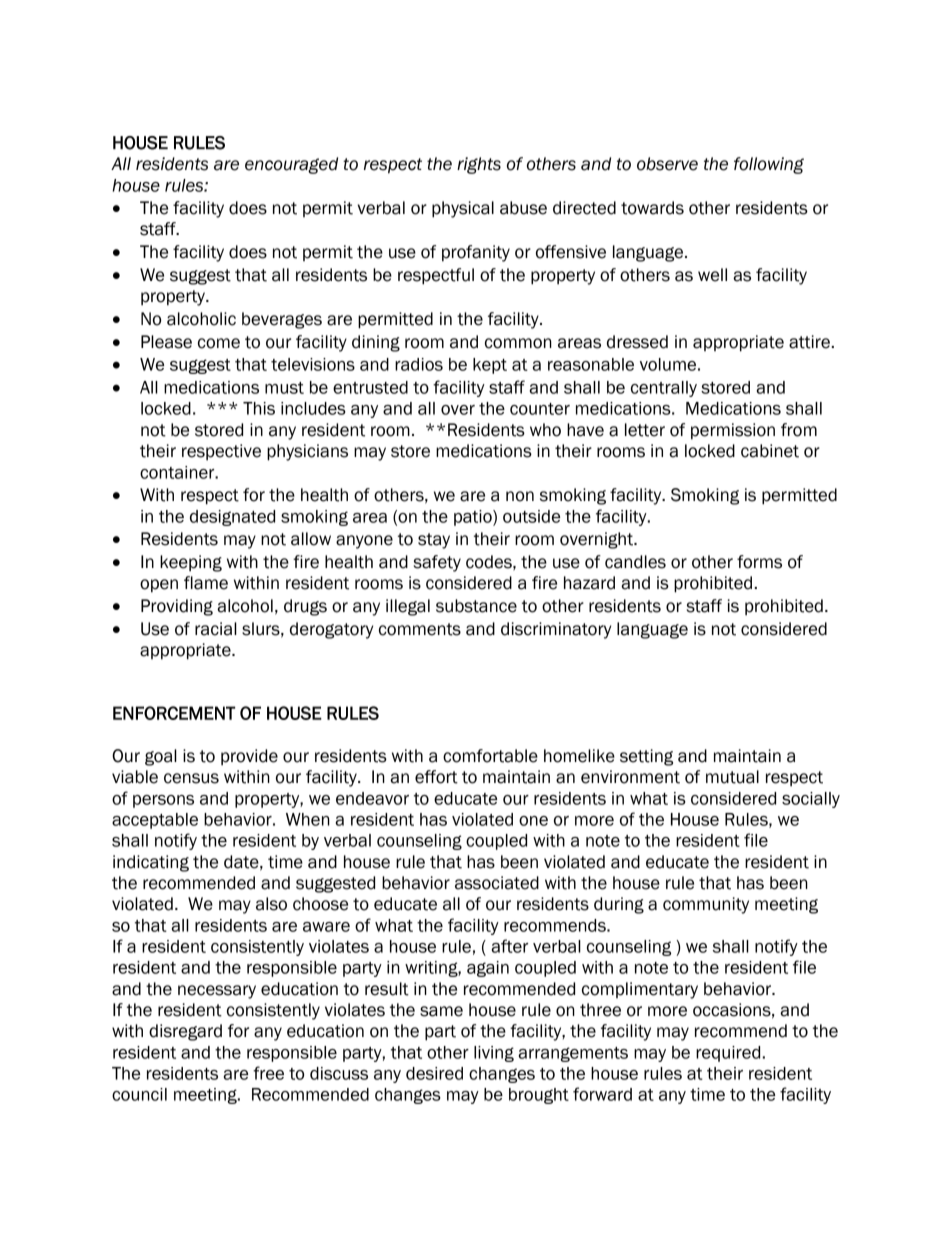  I want to click on following, so click(769, 165).
